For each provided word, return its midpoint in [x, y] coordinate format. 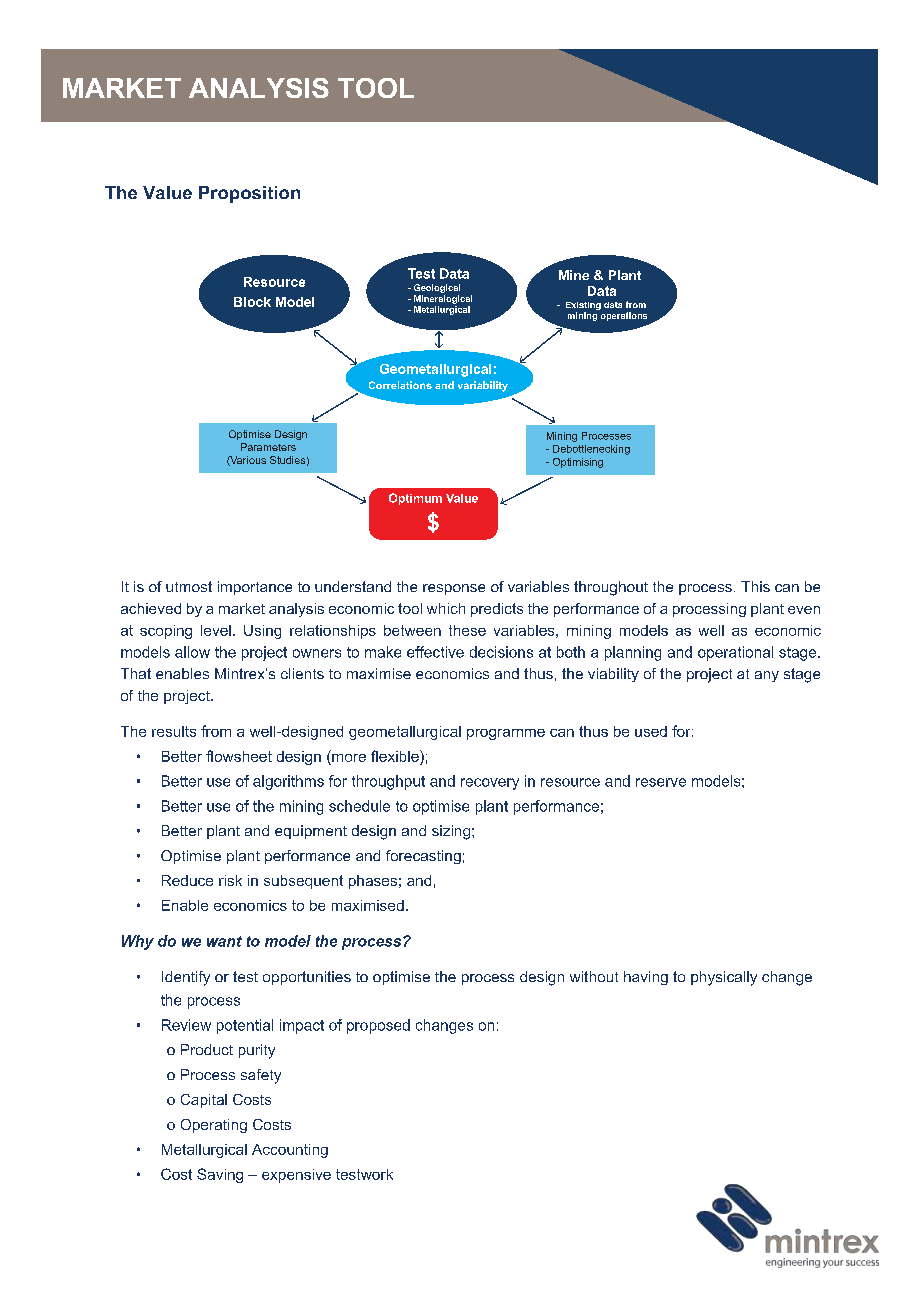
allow [192, 652]
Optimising [578, 463]
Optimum [415, 499]
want [224, 941]
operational [735, 653]
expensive [296, 1176]
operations [624, 316]
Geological [437, 288]
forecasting [423, 857]
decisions [501, 652]
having [646, 978]
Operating [214, 1126]
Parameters [268, 447]
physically [724, 978]
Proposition [249, 194]
